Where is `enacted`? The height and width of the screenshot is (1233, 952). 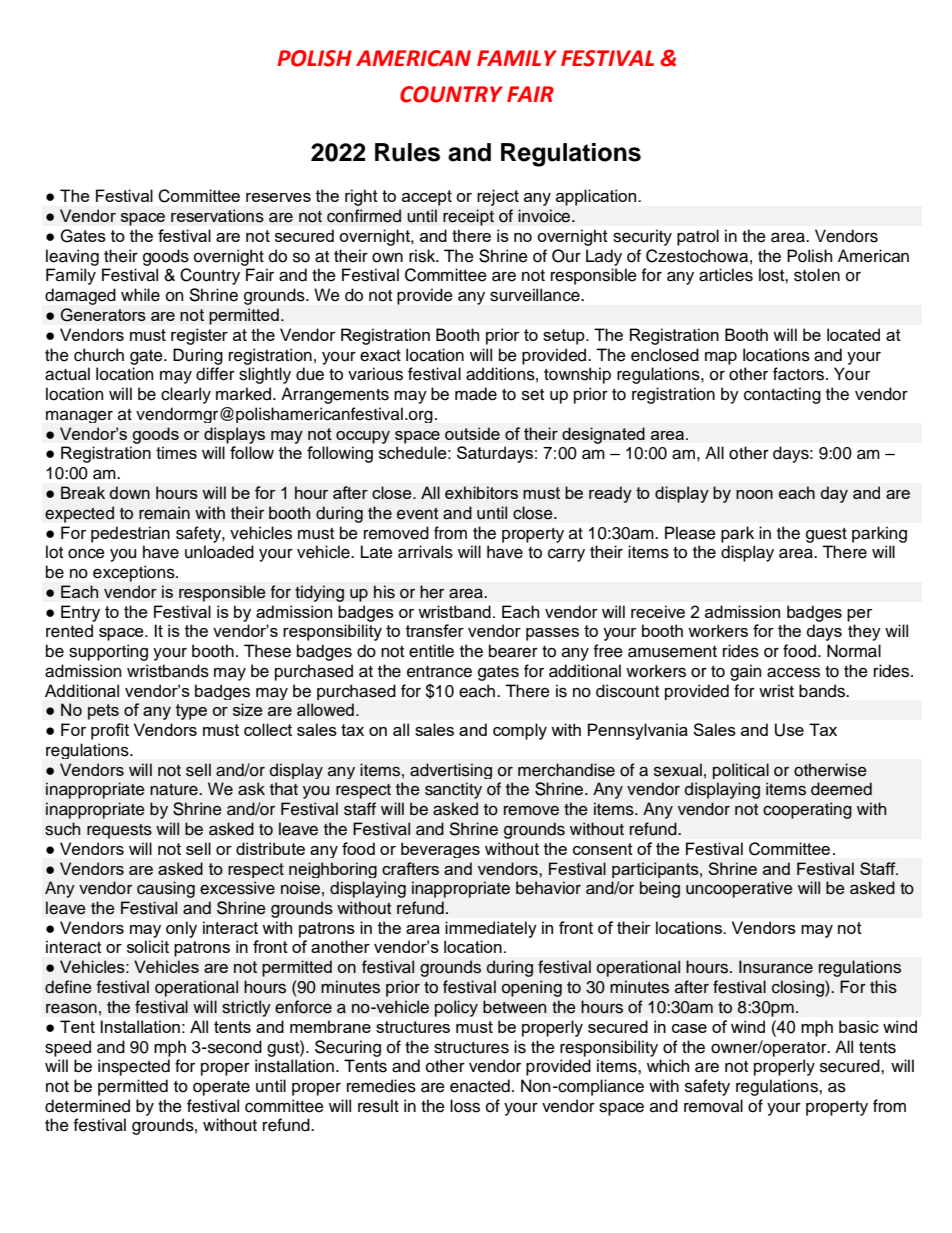
enacted is located at coordinates (480, 1086).
